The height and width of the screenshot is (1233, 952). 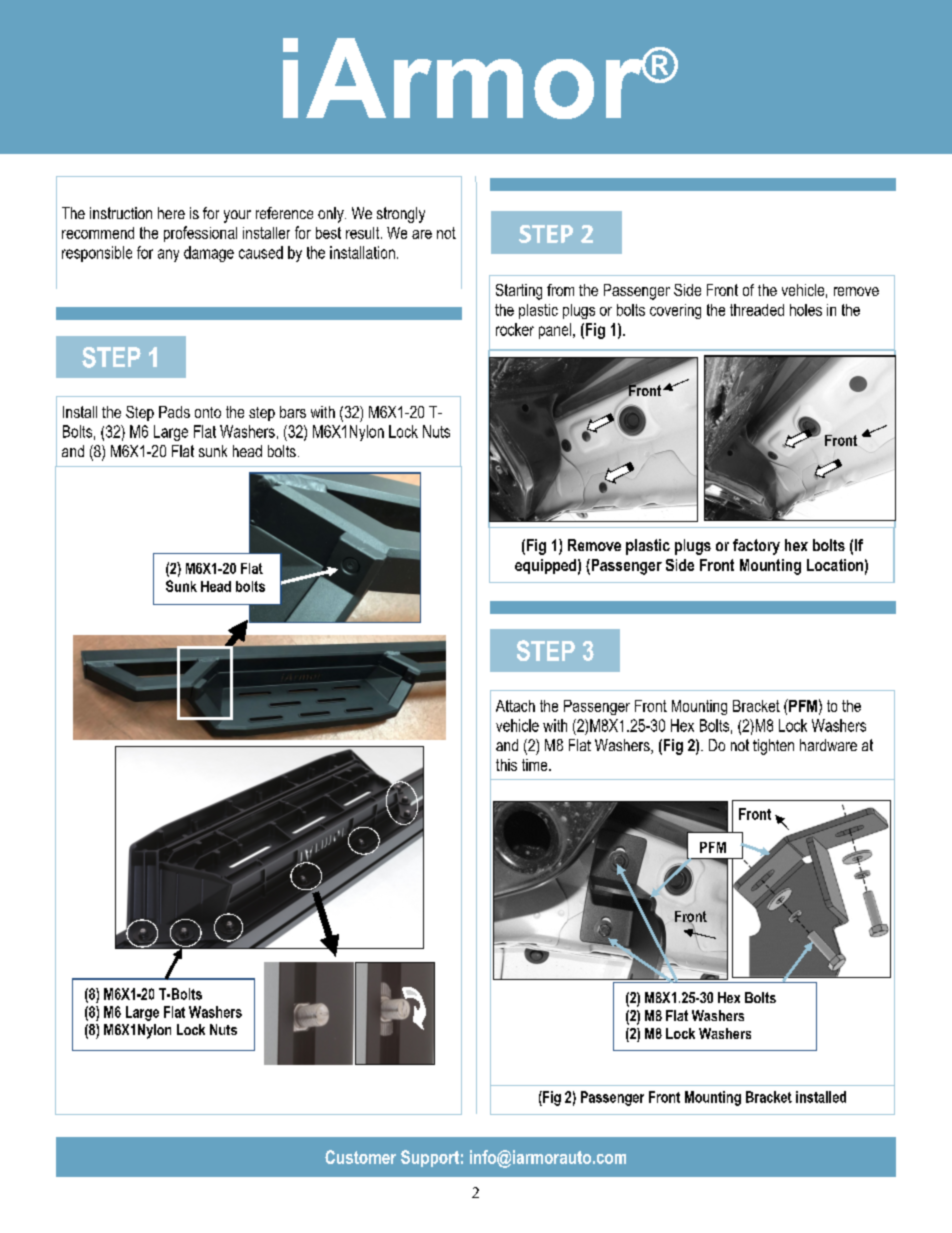 What do you see at coordinates (200, 234) in the screenshot?
I see `professional` at bounding box center [200, 234].
